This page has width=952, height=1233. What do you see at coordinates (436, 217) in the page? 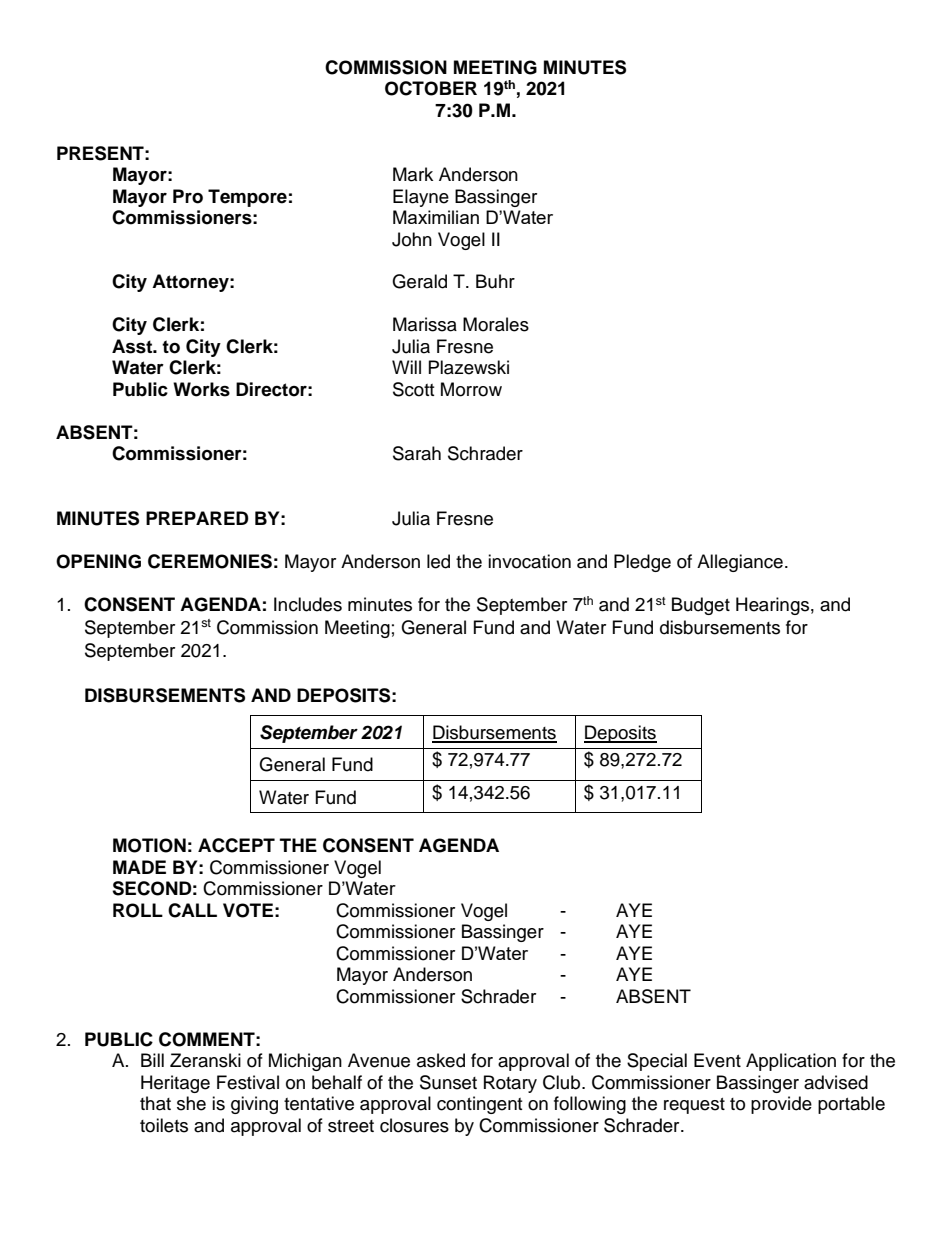
I see `Maximilian` at bounding box center [436, 217].
